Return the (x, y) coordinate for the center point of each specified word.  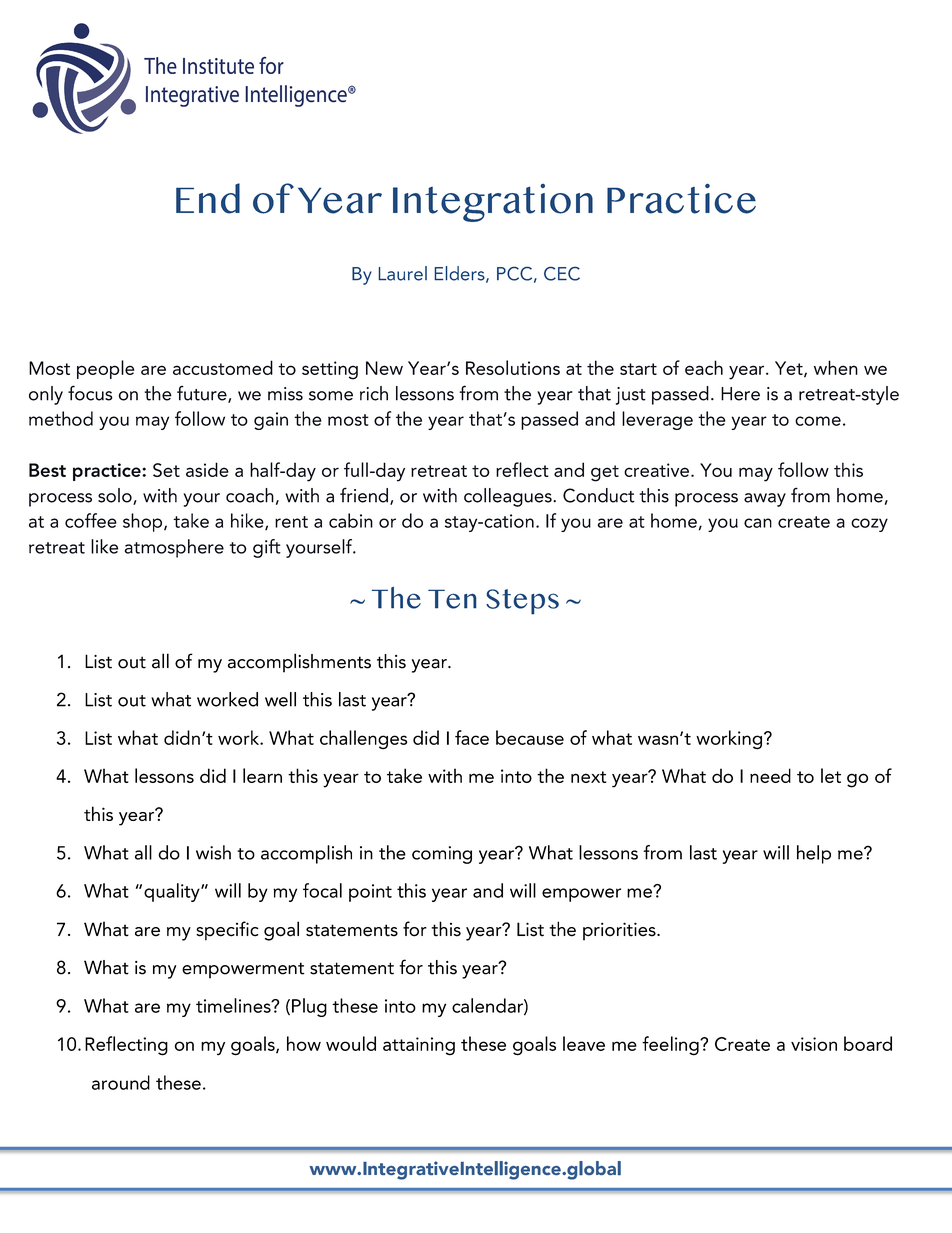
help (814, 854)
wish (213, 852)
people (106, 369)
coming (442, 855)
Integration (493, 203)
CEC (562, 274)
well (280, 699)
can (758, 523)
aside (207, 469)
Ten (452, 599)
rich (374, 393)
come (818, 421)
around (121, 1082)
